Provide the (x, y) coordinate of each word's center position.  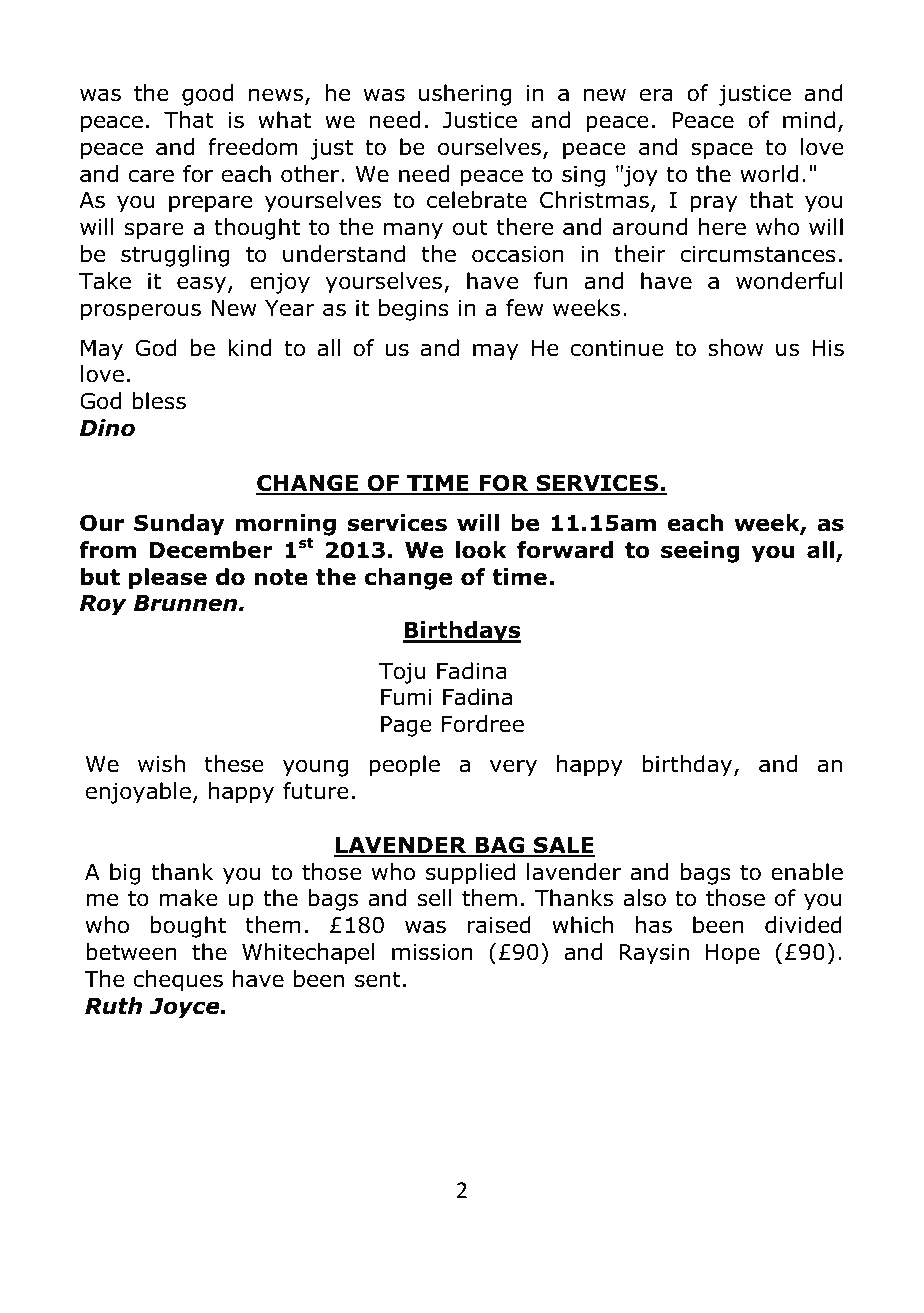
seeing (700, 552)
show (735, 348)
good (207, 95)
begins (414, 310)
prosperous (141, 312)
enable (807, 872)
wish (161, 764)
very (513, 768)
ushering (465, 95)
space (722, 151)
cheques (178, 981)
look (481, 550)
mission (432, 952)
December (211, 550)
